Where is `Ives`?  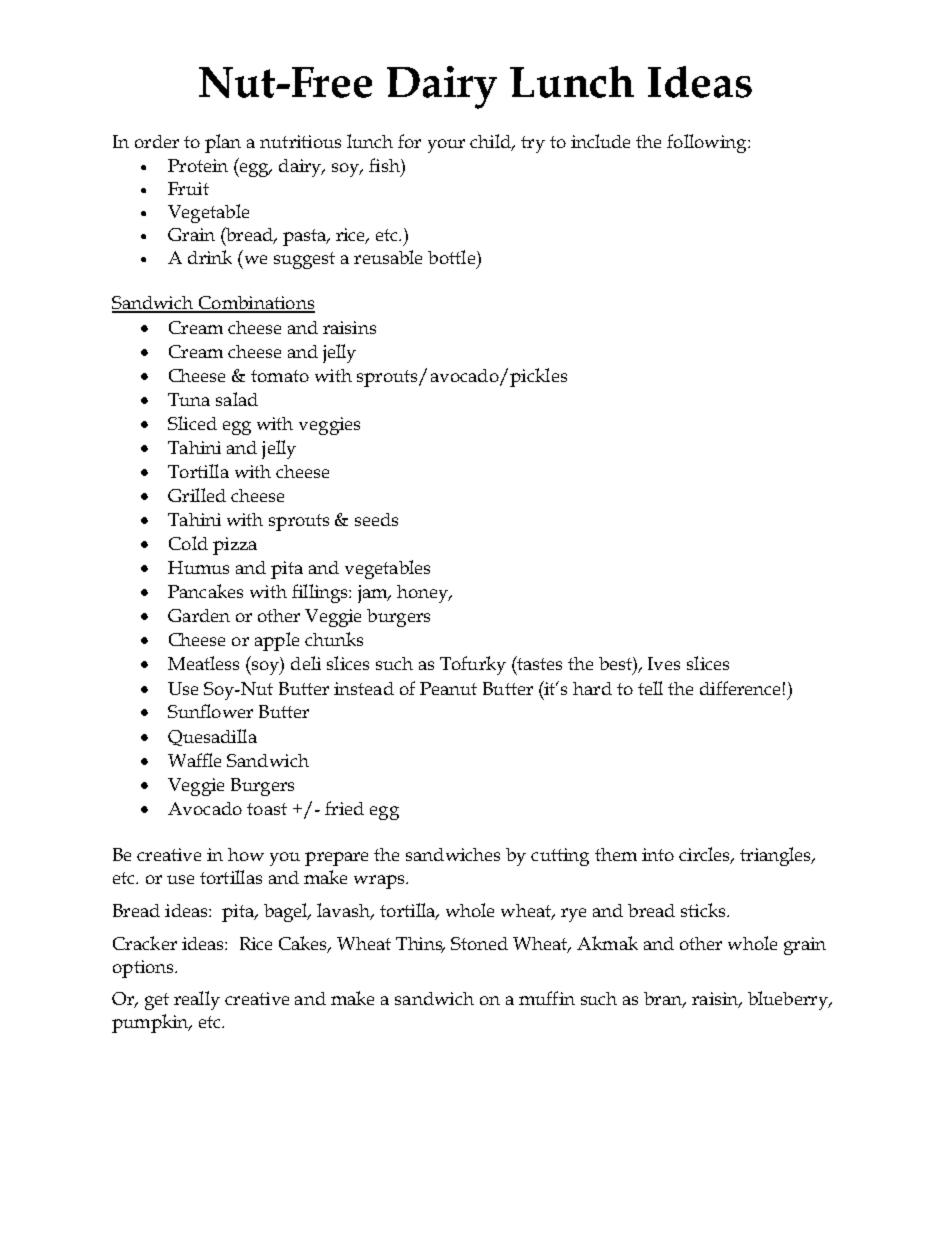 Ives is located at coordinates (664, 663).
